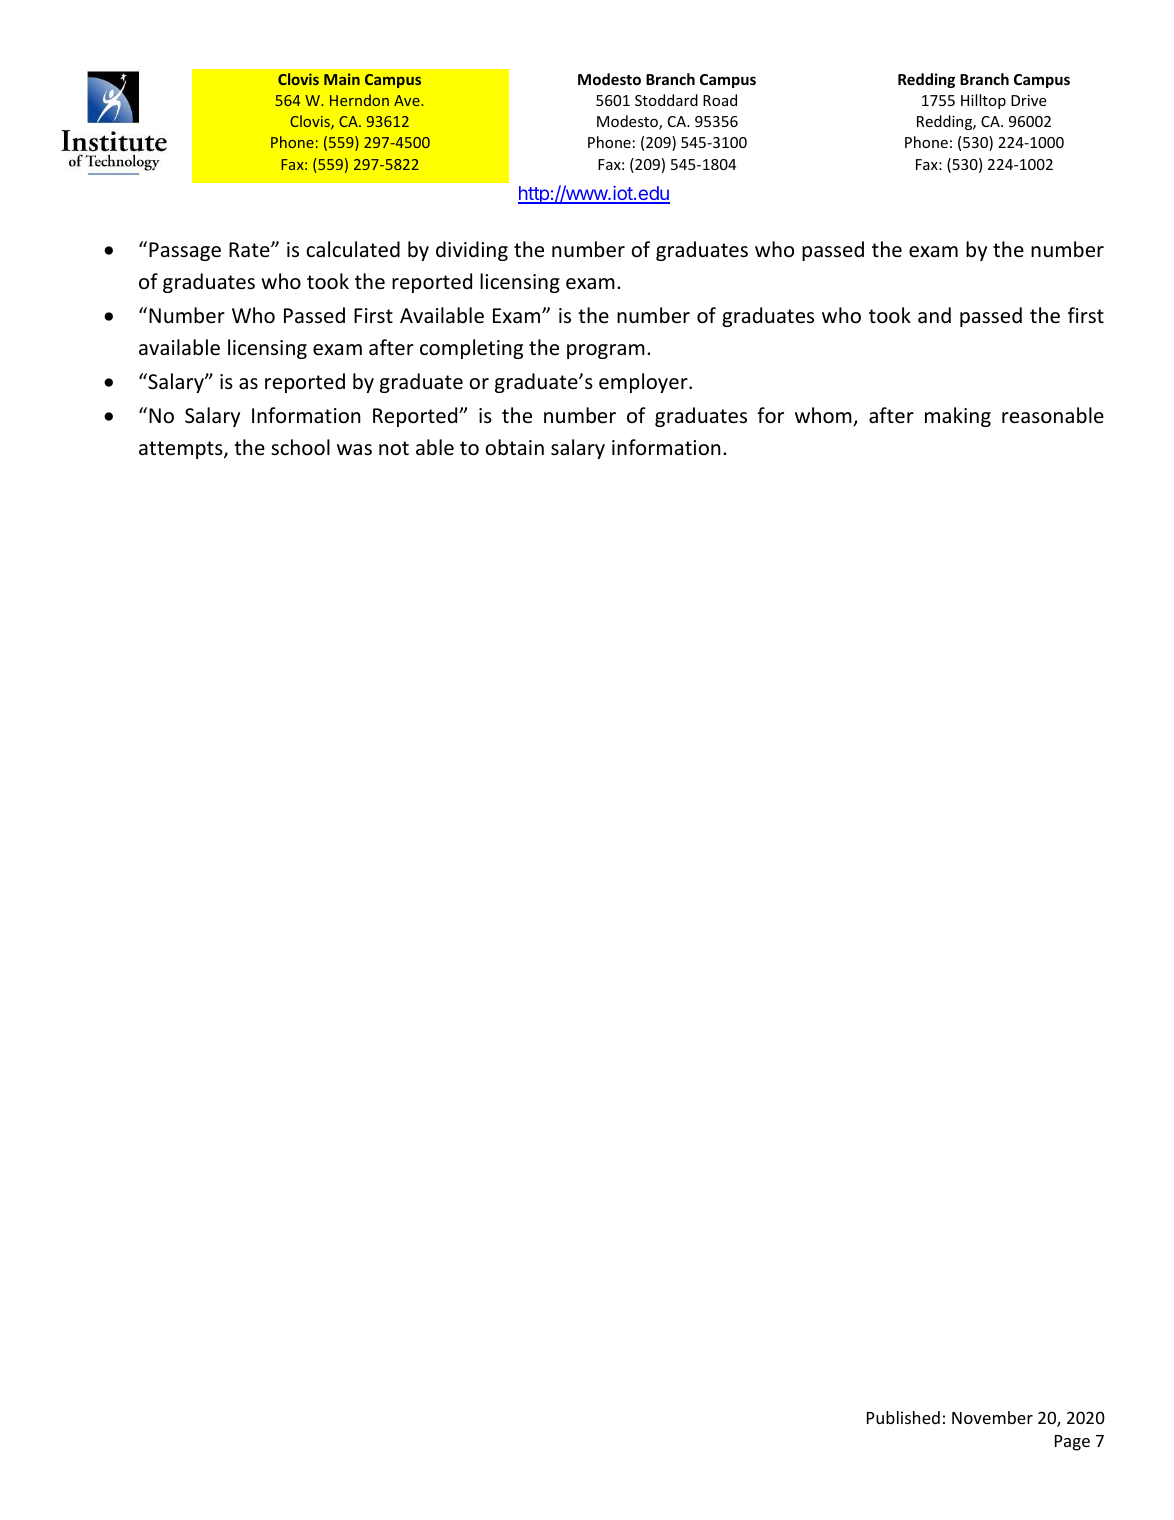 The width and height of the screenshot is (1174, 1520). Describe the element at coordinates (354, 449) in the screenshot. I see `was` at that location.
